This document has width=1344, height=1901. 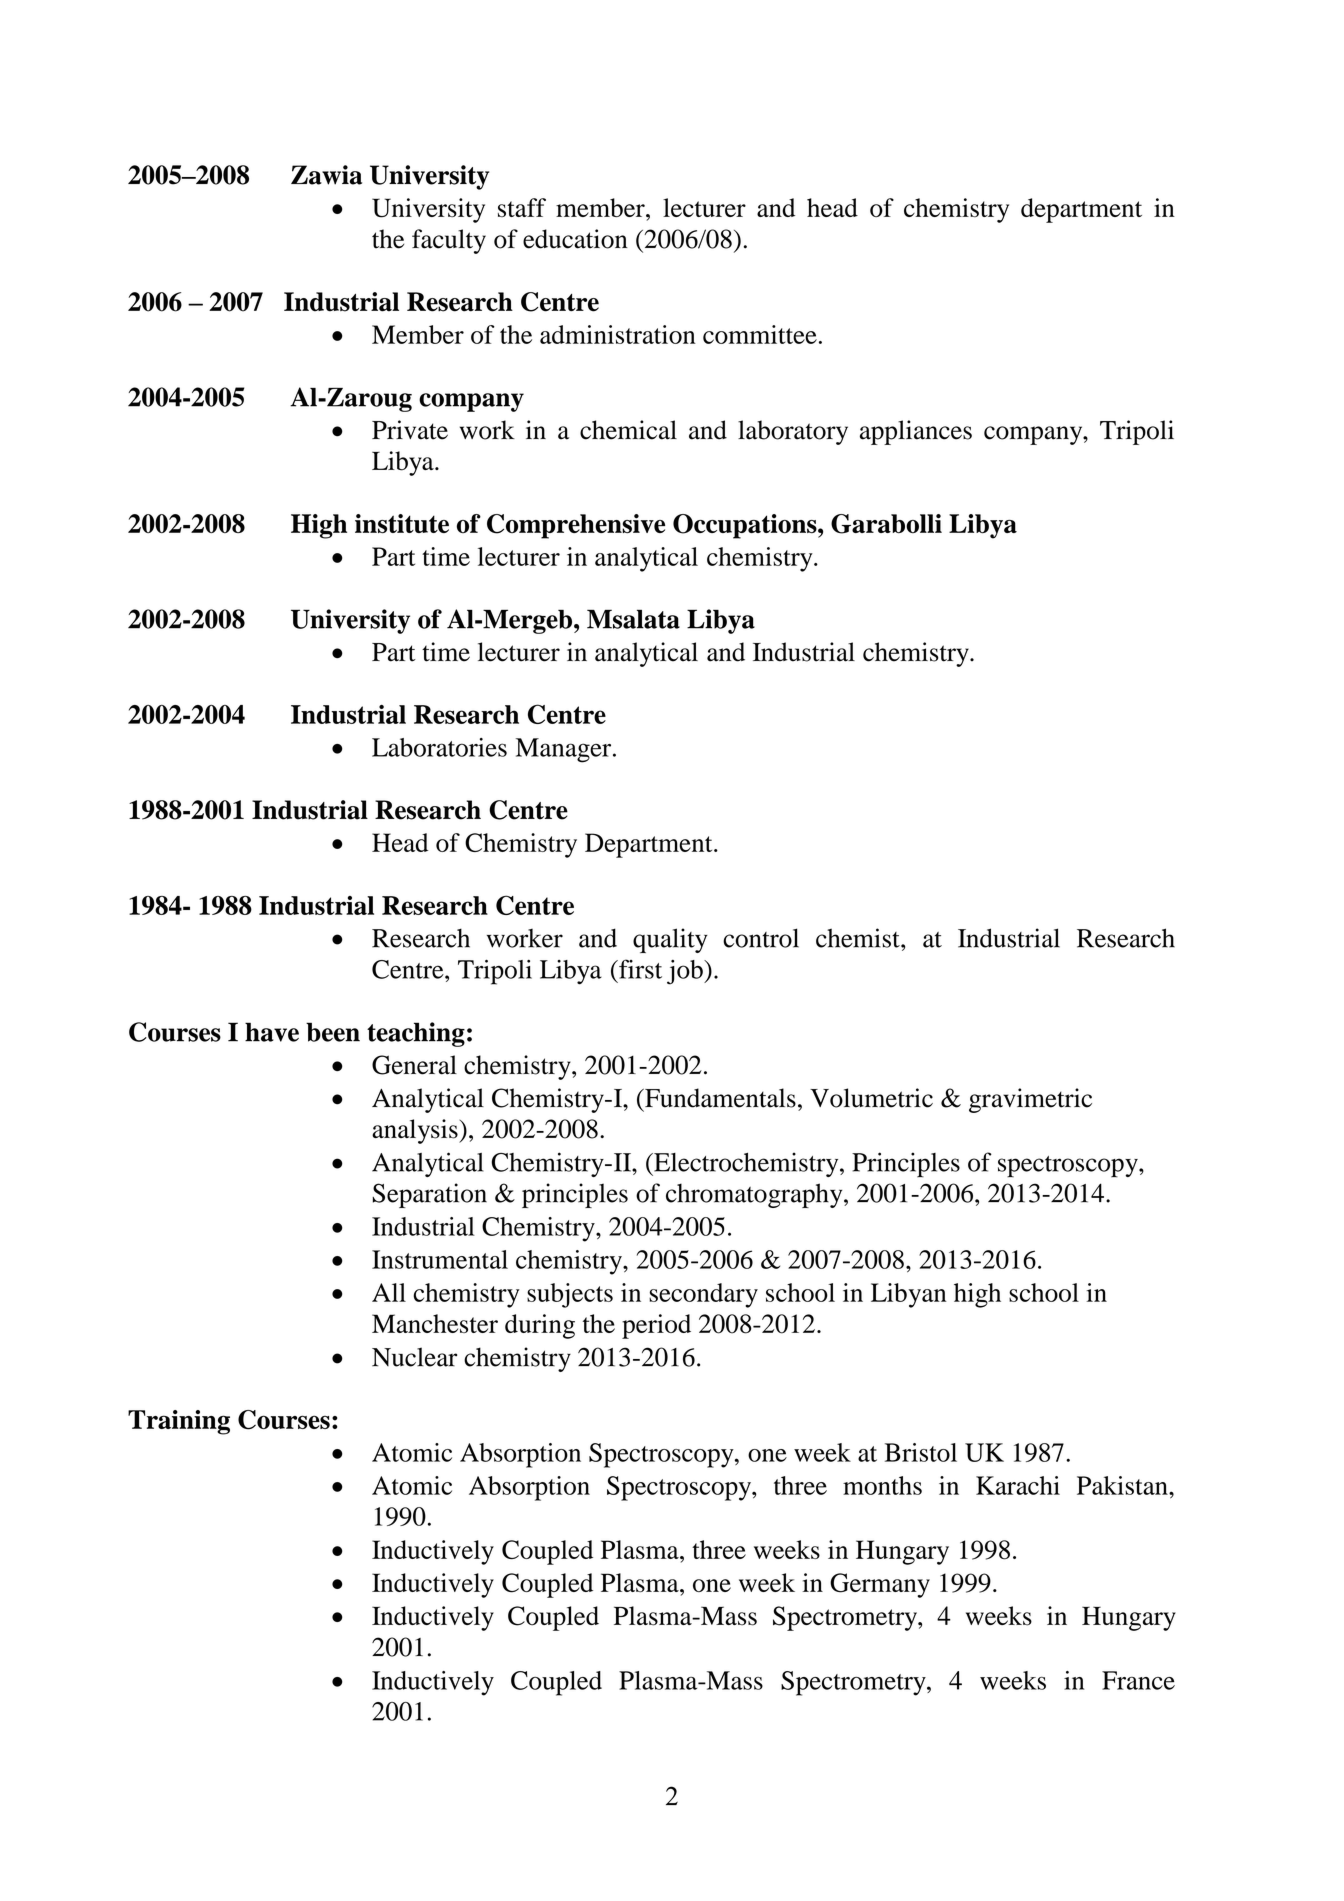 I want to click on have, so click(x=272, y=1032).
